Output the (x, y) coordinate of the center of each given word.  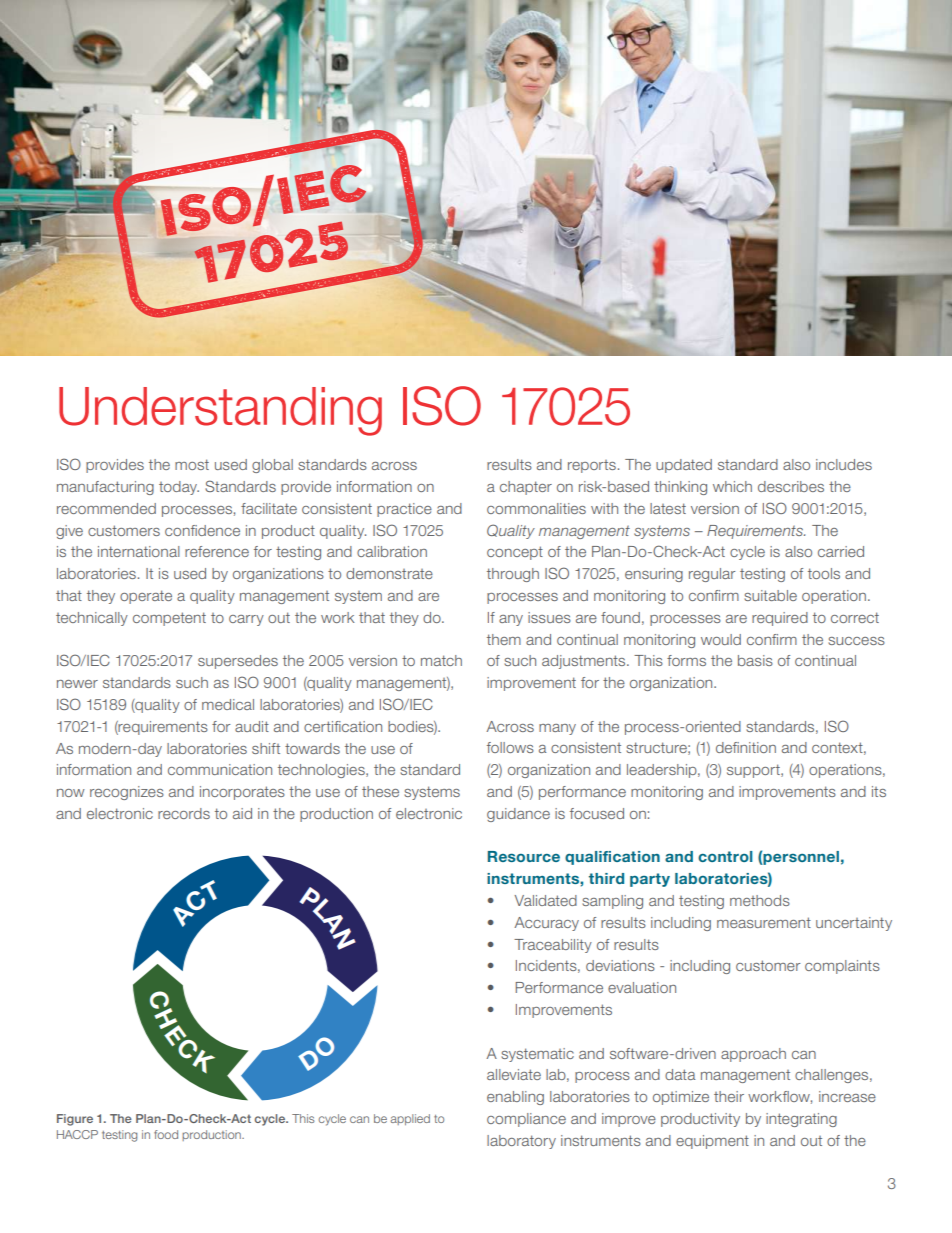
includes (844, 464)
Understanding (220, 411)
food (166, 1134)
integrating (801, 1120)
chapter (526, 488)
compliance (526, 1120)
